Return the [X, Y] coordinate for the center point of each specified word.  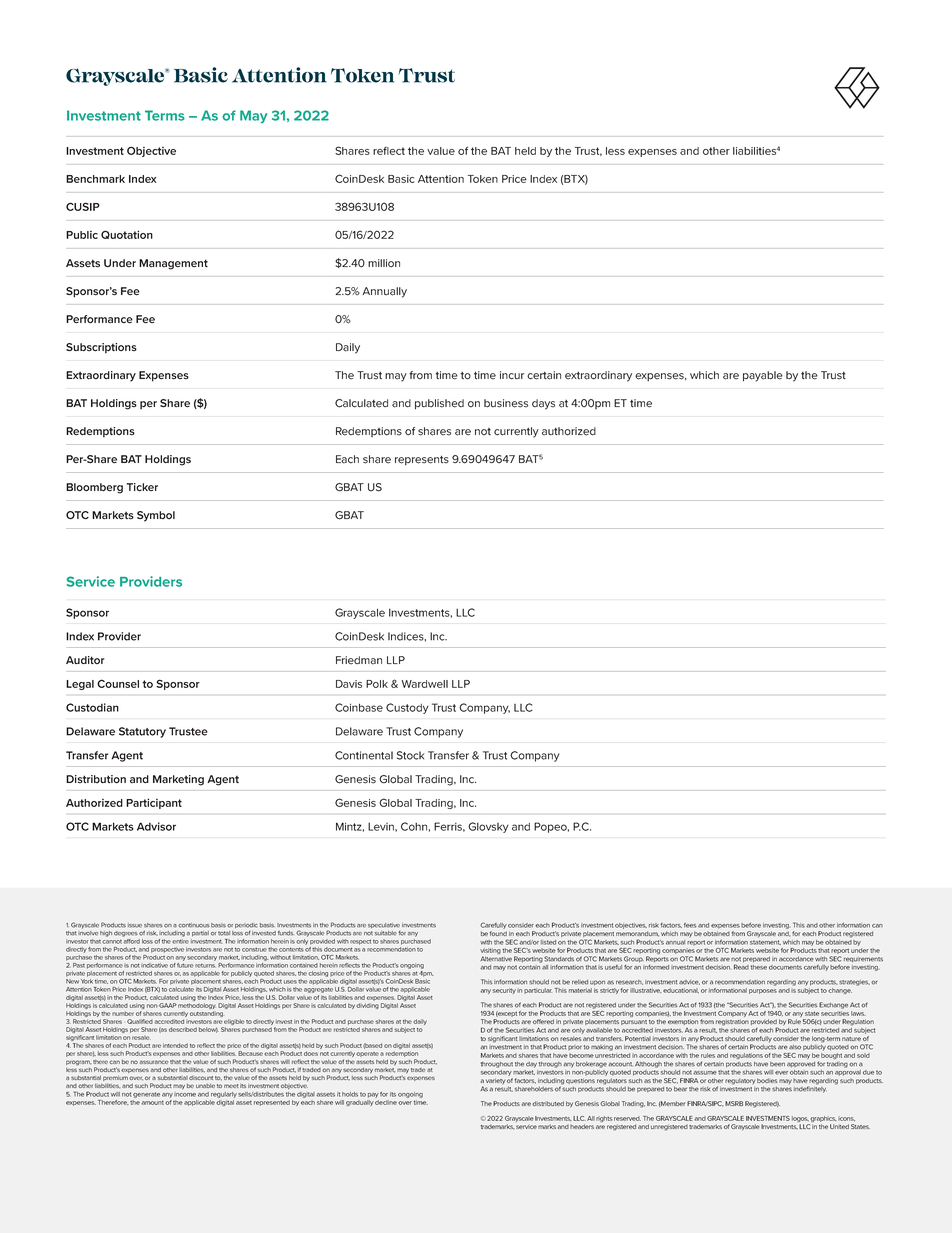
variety [495, 1081]
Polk [377, 684]
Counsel [118, 683]
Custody [407, 708]
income [185, 1093]
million [384, 263]
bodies [767, 1080]
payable [763, 376]
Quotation [127, 234]
